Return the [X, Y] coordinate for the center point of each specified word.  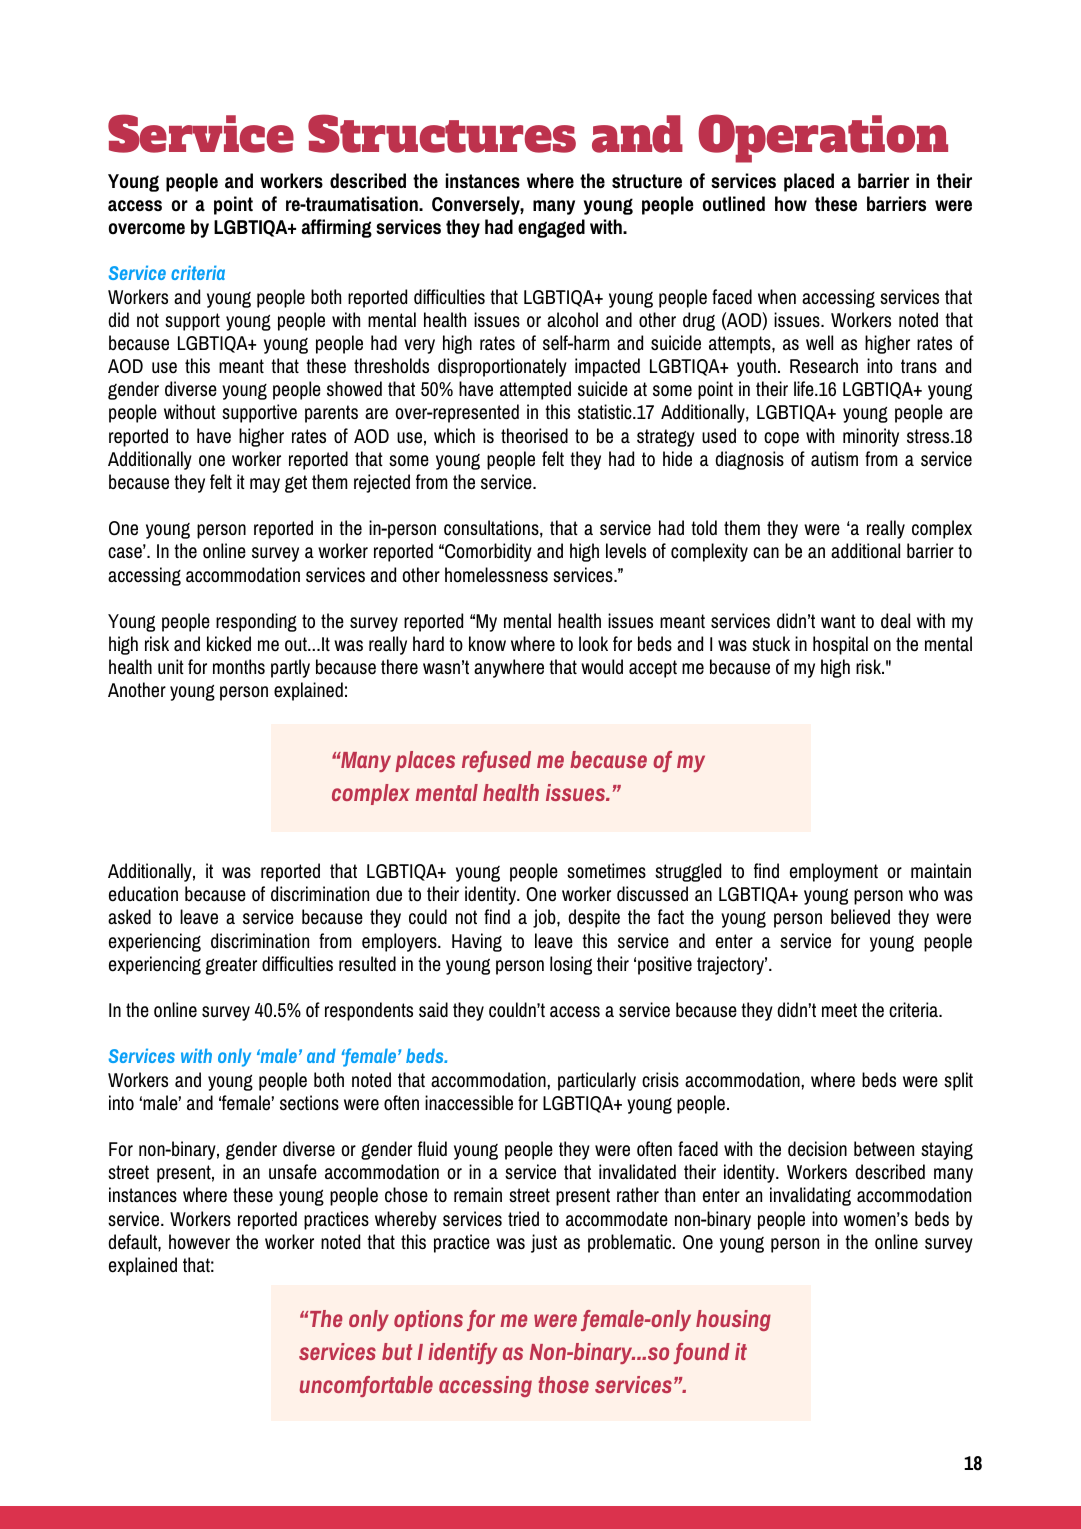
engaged [551, 228]
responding [256, 622]
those [563, 1384]
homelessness [496, 575]
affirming [337, 228]
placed [809, 182]
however [199, 1242]
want [838, 621]
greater [231, 966]
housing [733, 1320]
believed [860, 917]
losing [571, 965]
